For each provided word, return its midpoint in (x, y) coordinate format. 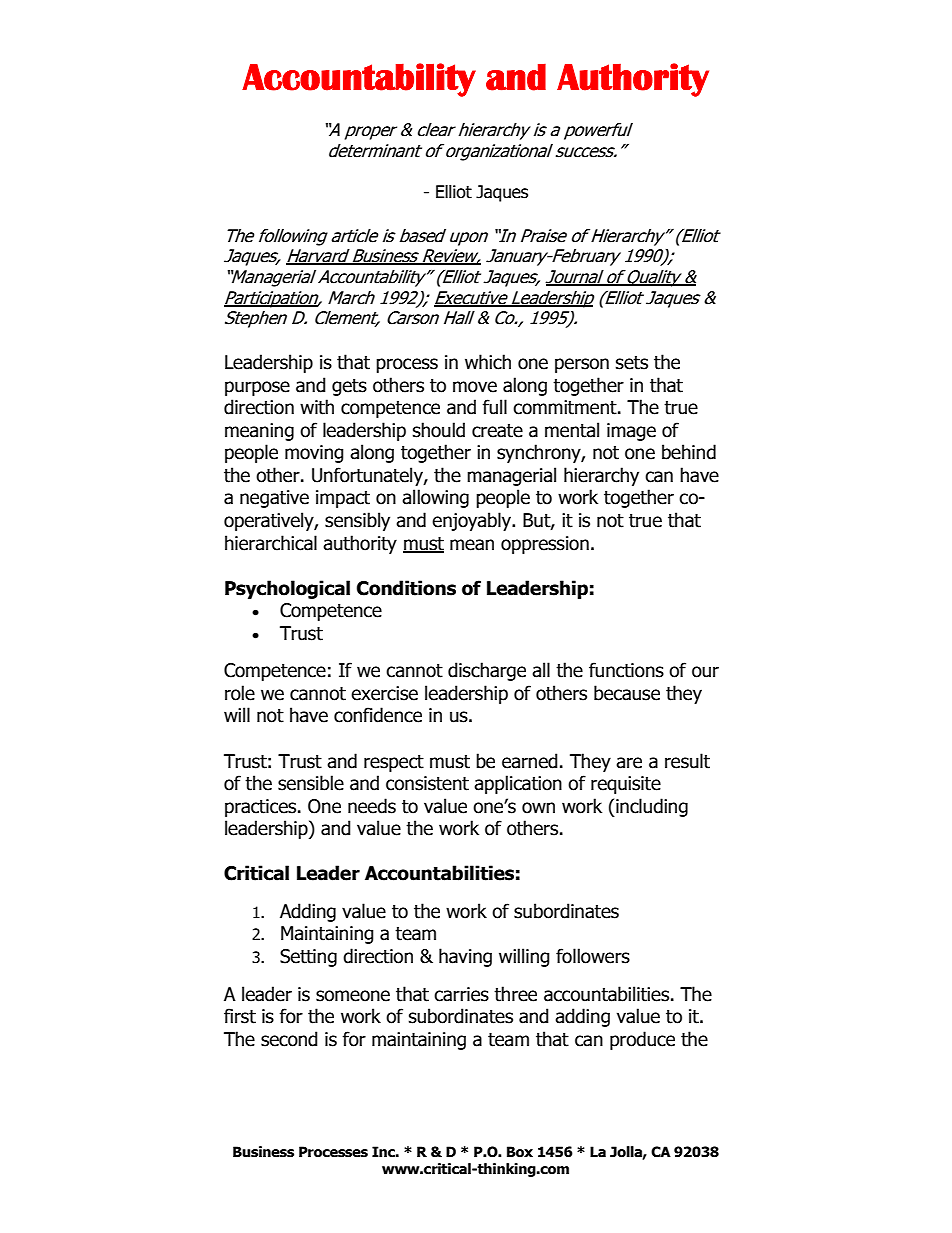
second (289, 1039)
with (317, 407)
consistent (427, 783)
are (629, 763)
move (475, 387)
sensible (311, 783)
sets (632, 363)
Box (520, 1152)
